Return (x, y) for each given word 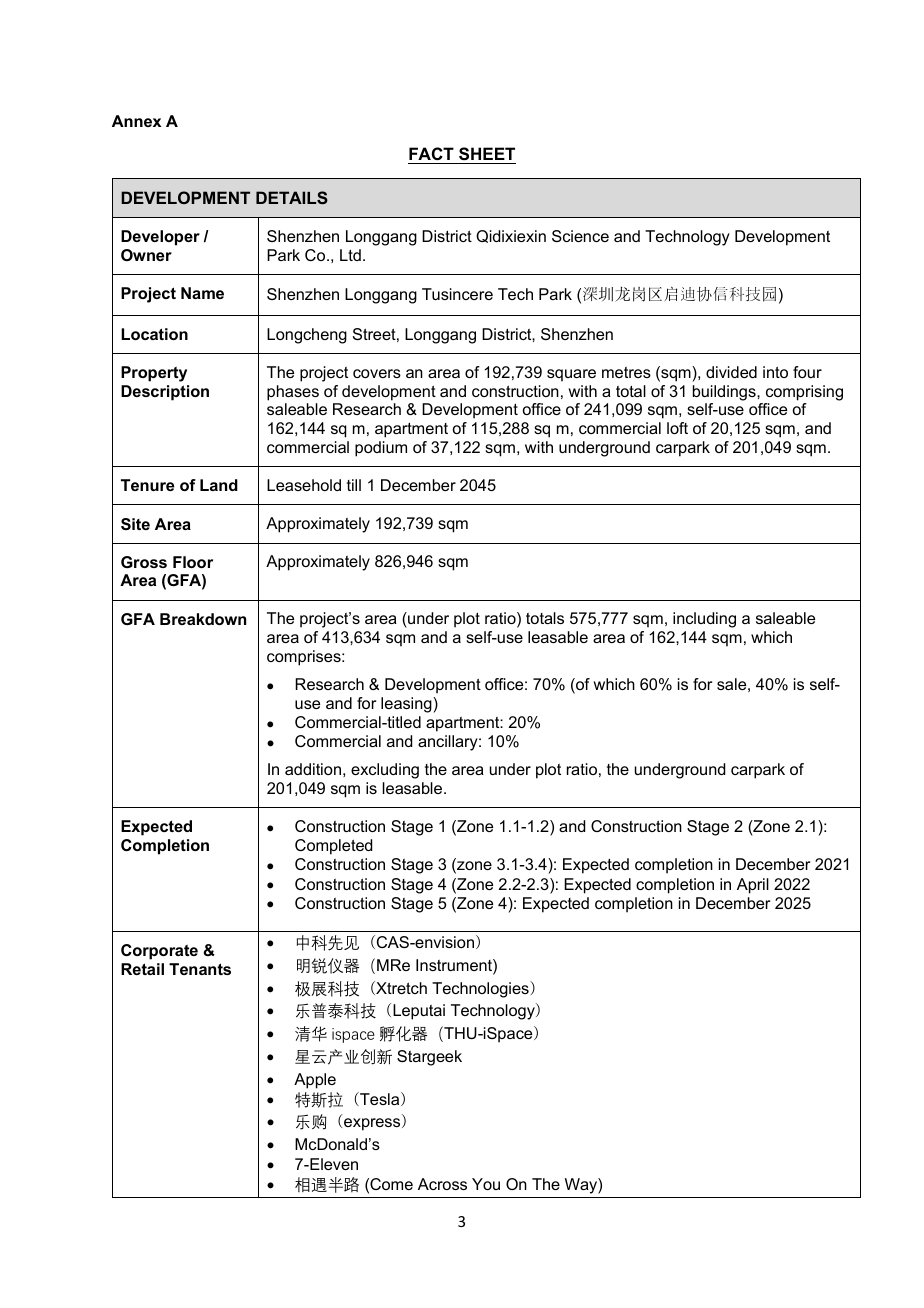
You (486, 1184)
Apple (315, 1081)
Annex (136, 121)
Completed (333, 847)
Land (219, 485)
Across (442, 1184)
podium (381, 449)
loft (677, 428)
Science (580, 236)
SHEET (487, 154)
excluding (385, 771)
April (753, 886)
